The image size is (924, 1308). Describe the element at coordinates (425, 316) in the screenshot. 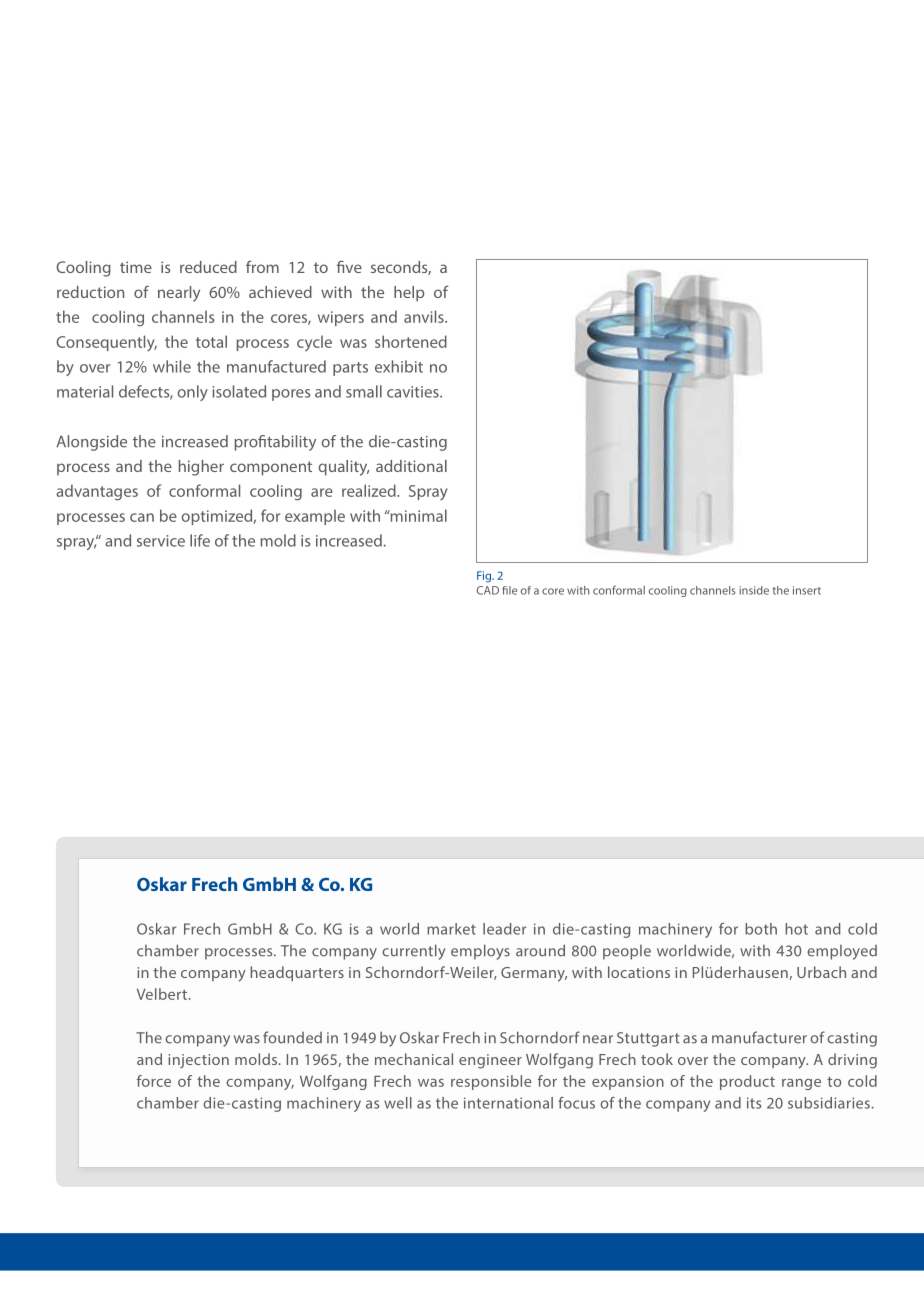

I see `anvils` at that location.
